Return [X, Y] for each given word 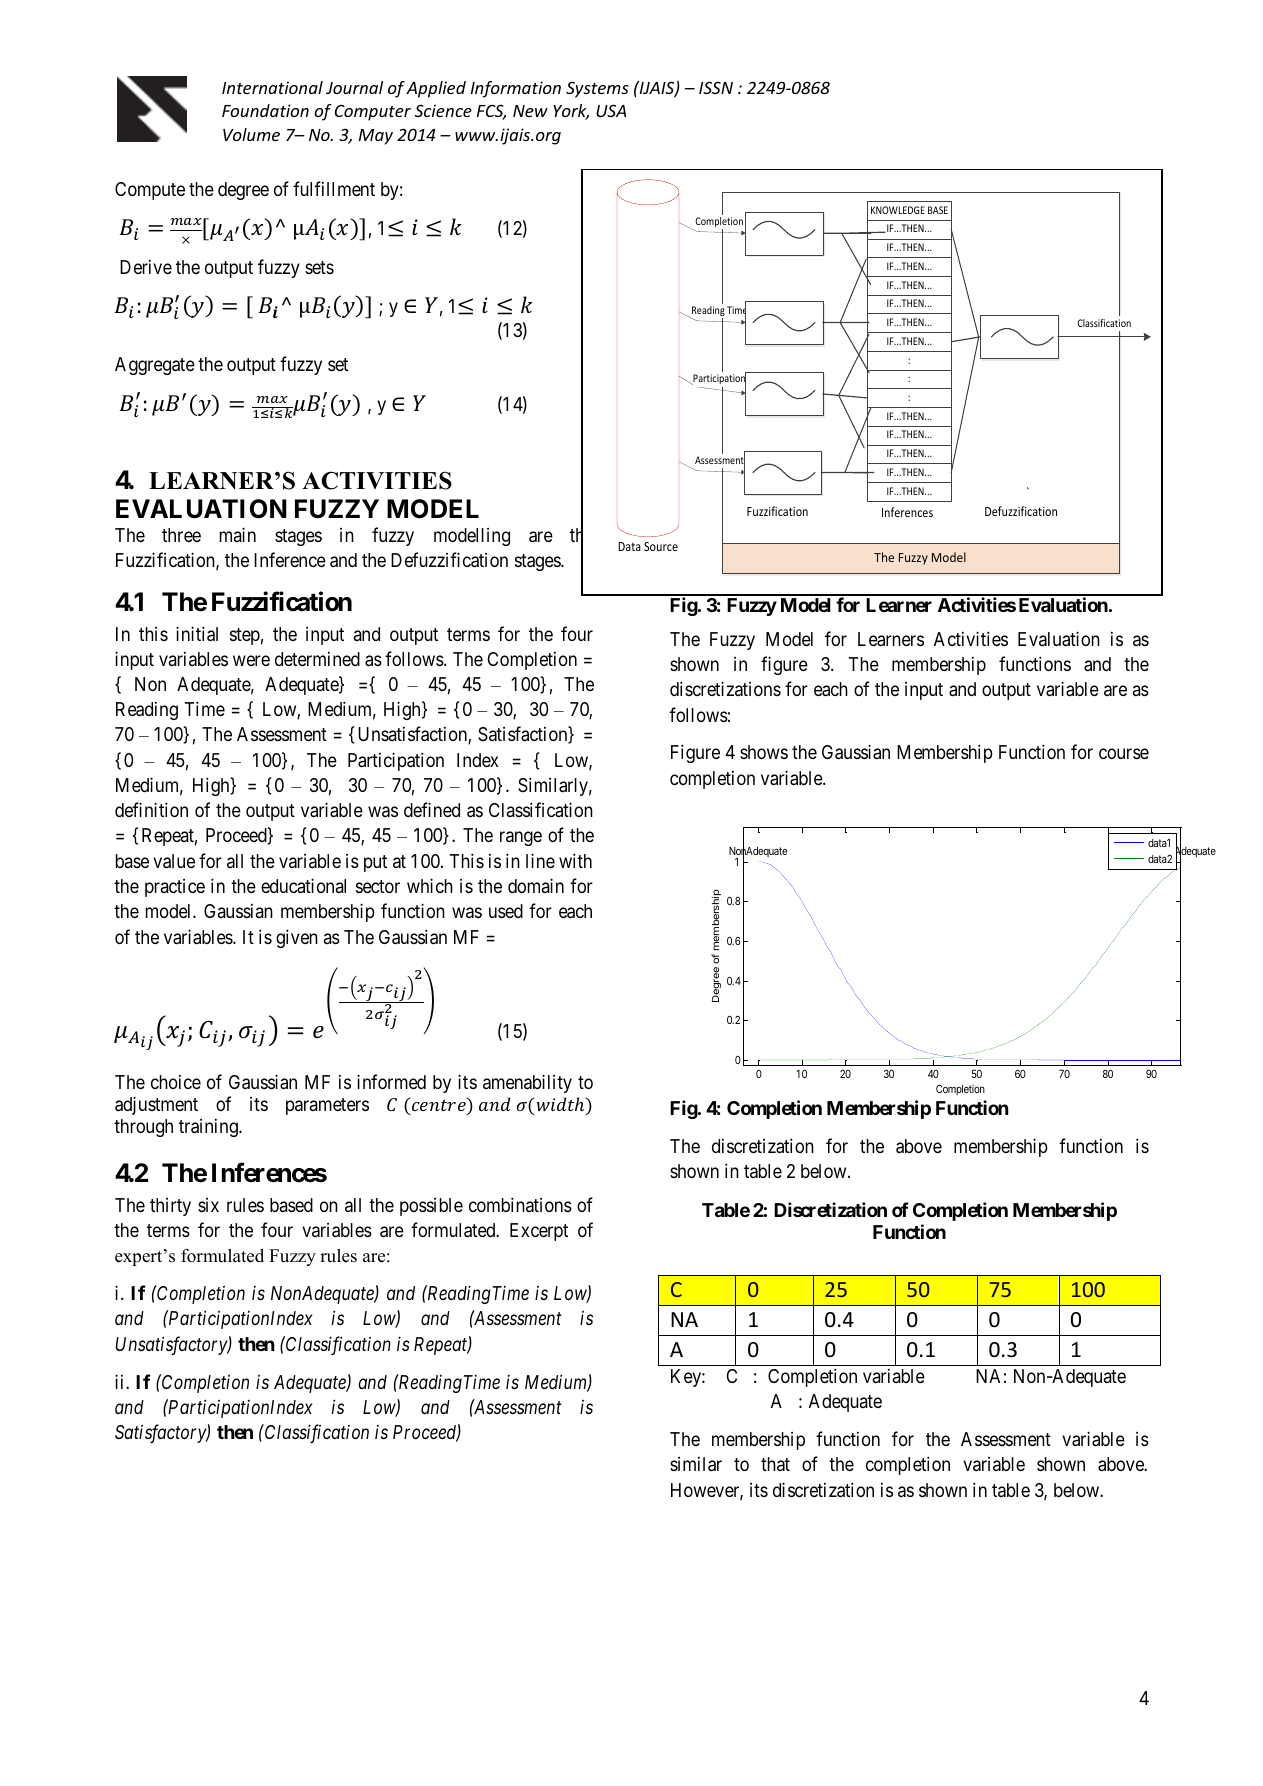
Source [661, 546]
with [575, 860]
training [209, 1128]
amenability [527, 1083]
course [1124, 754]
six [208, 1205]
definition [151, 809]
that [775, 1464]
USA [611, 110]
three [181, 535]
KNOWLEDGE [898, 210]
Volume [251, 134]
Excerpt [539, 1232]
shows [764, 752]
